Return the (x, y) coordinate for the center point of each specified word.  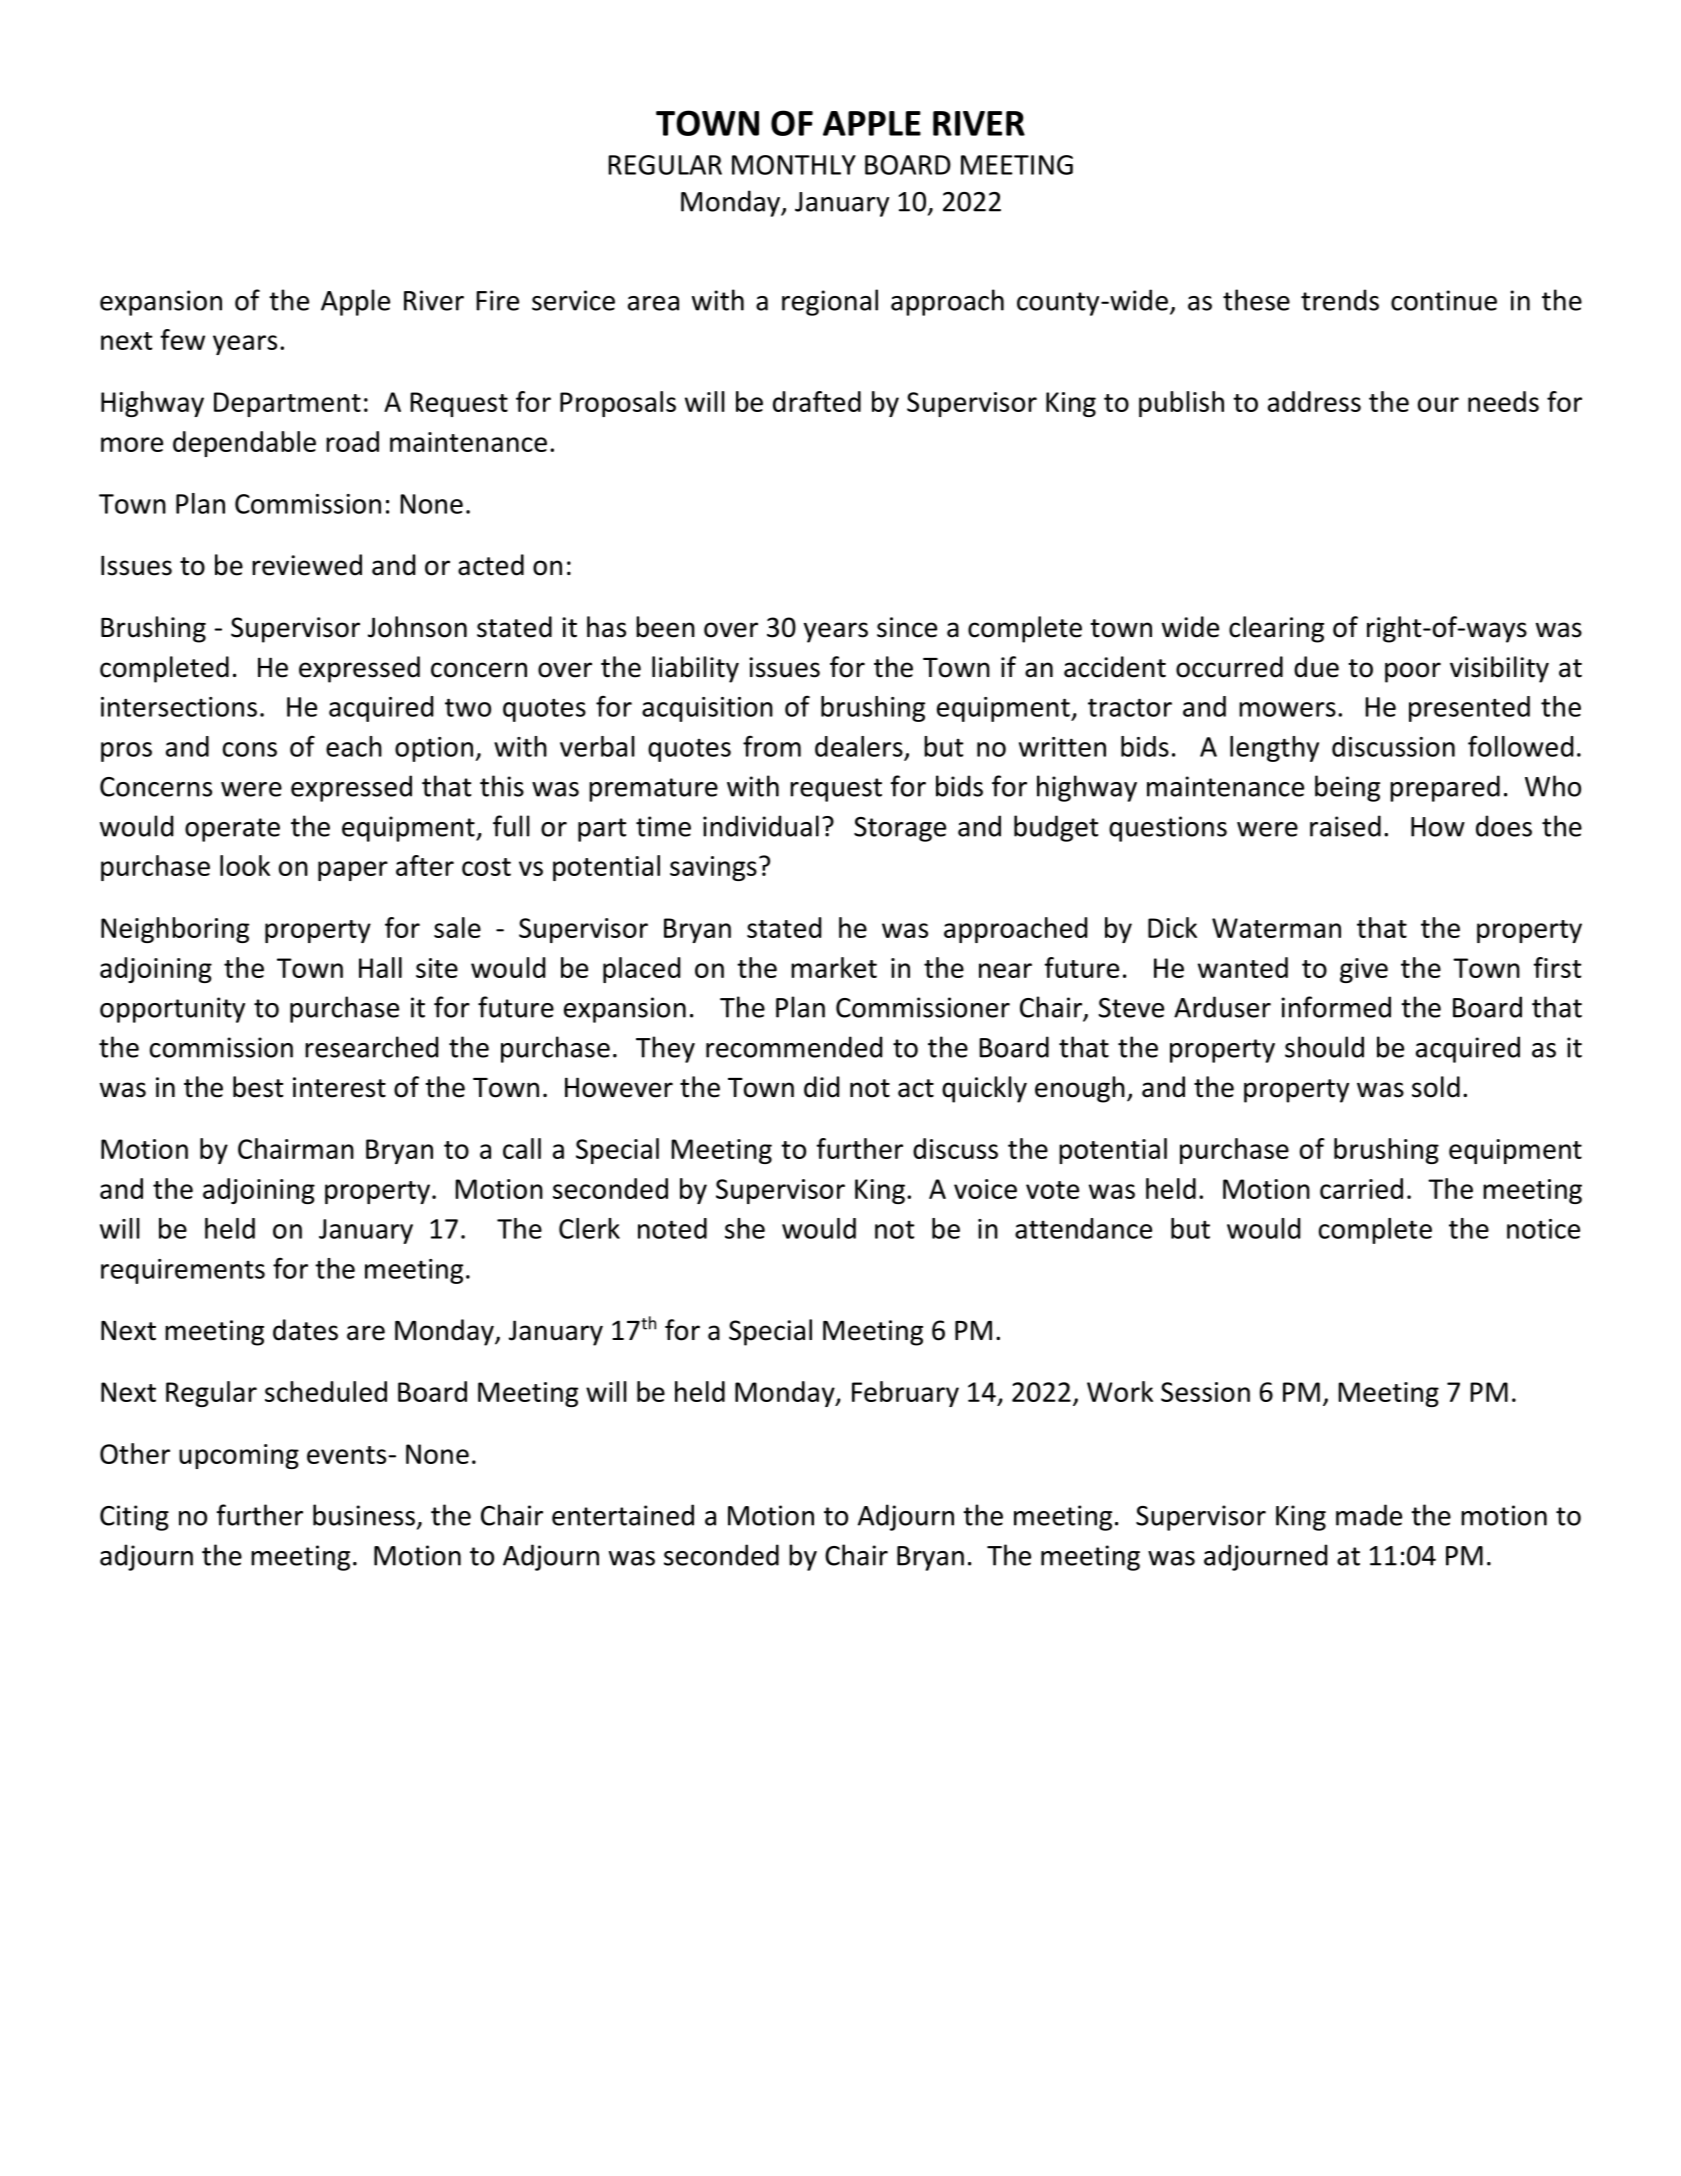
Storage (900, 829)
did (821, 1087)
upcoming (239, 1456)
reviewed (307, 565)
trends (1340, 300)
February (905, 1394)
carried (1361, 1188)
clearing (1276, 629)
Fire (497, 300)
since (907, 627)
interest (339, 1087)
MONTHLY (794, 165)
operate (232, 830)
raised (1345, 826)
